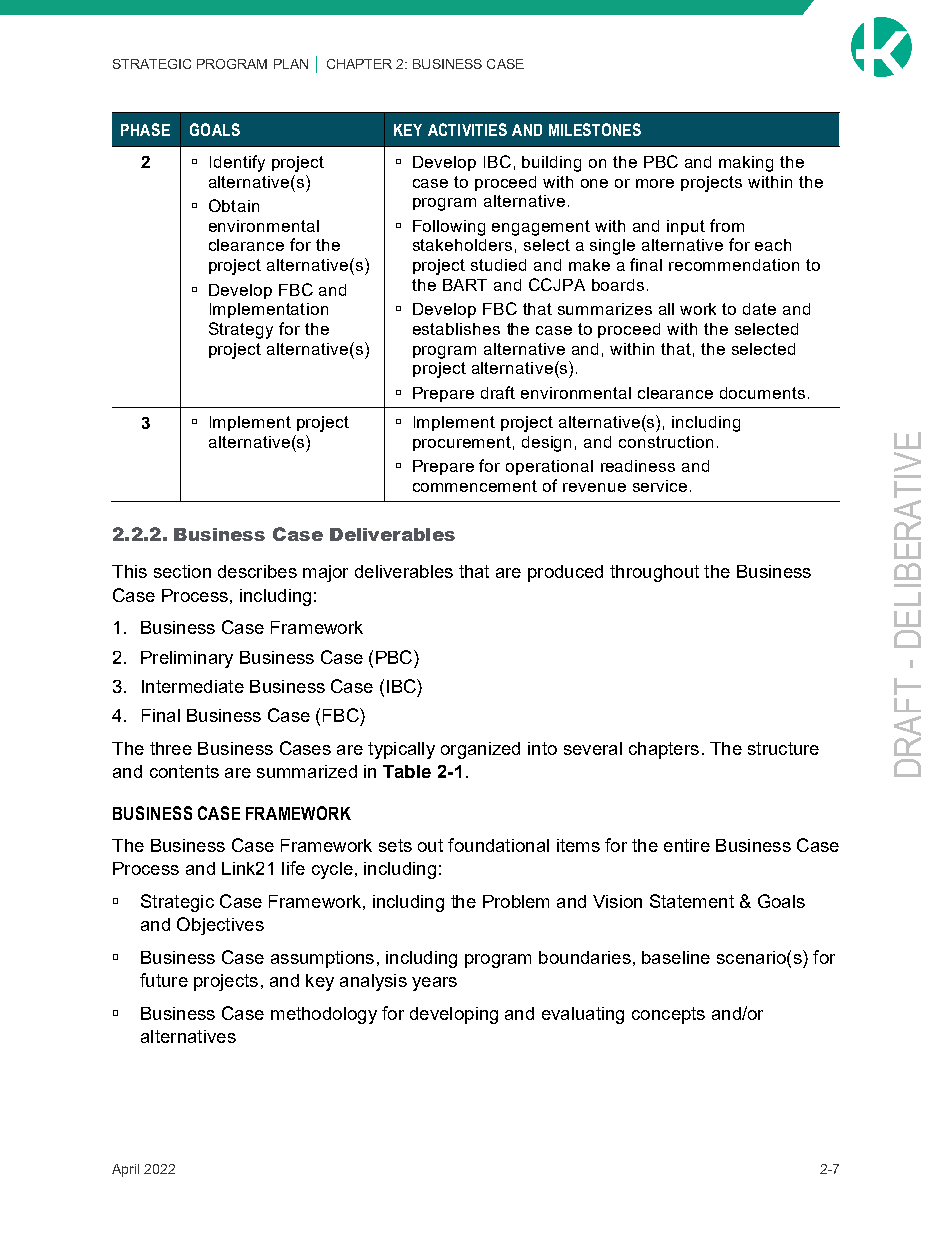  I want to click on April, so click(125, 1170).
